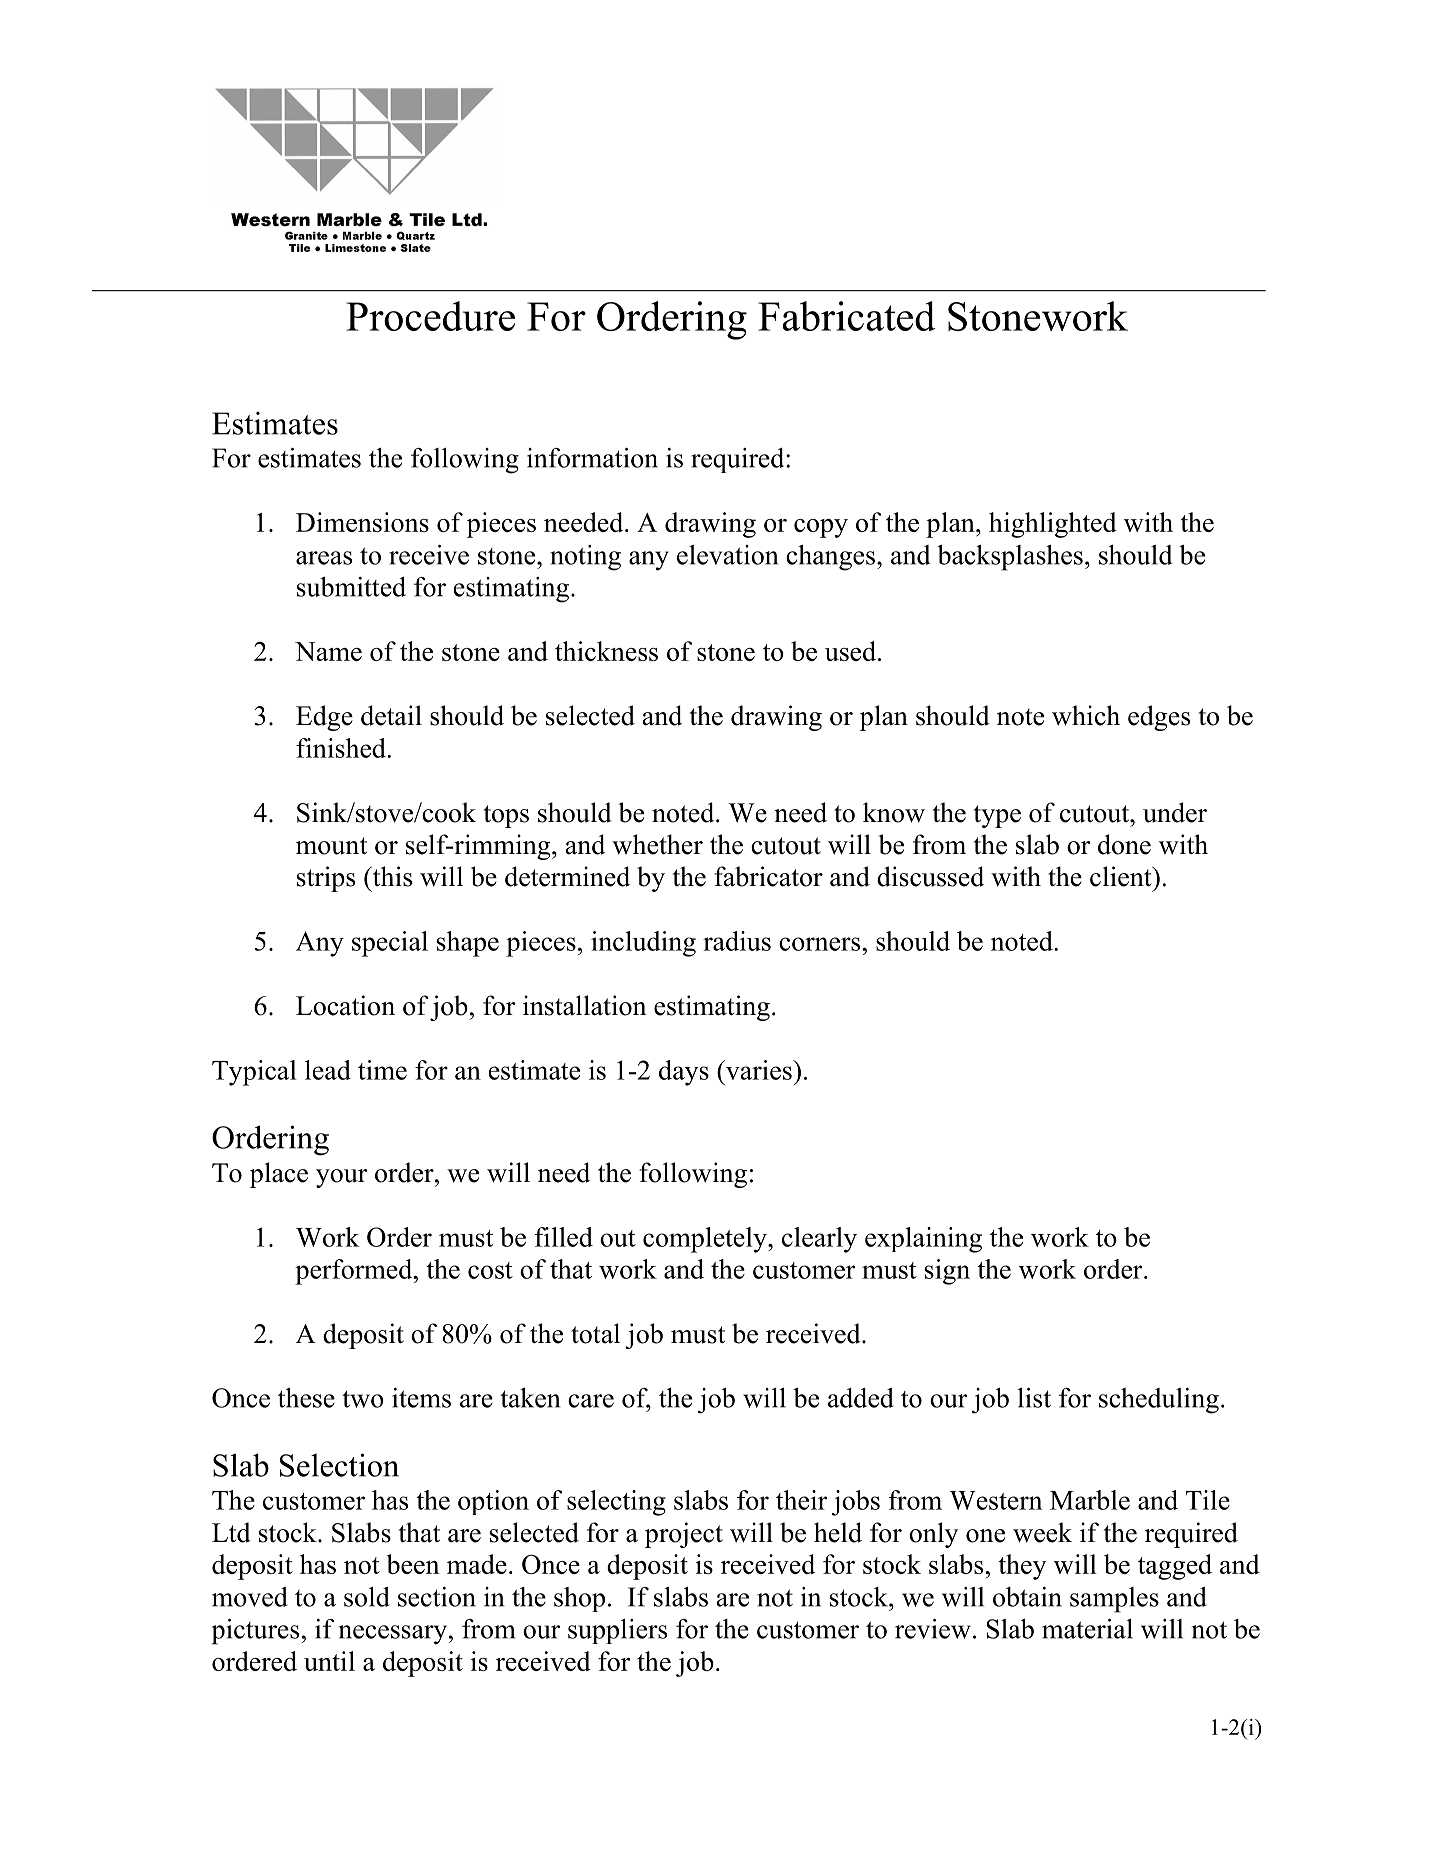 This screenshot has width=1429, height=1850. I want to click on Procedure, so click(430, 316).
